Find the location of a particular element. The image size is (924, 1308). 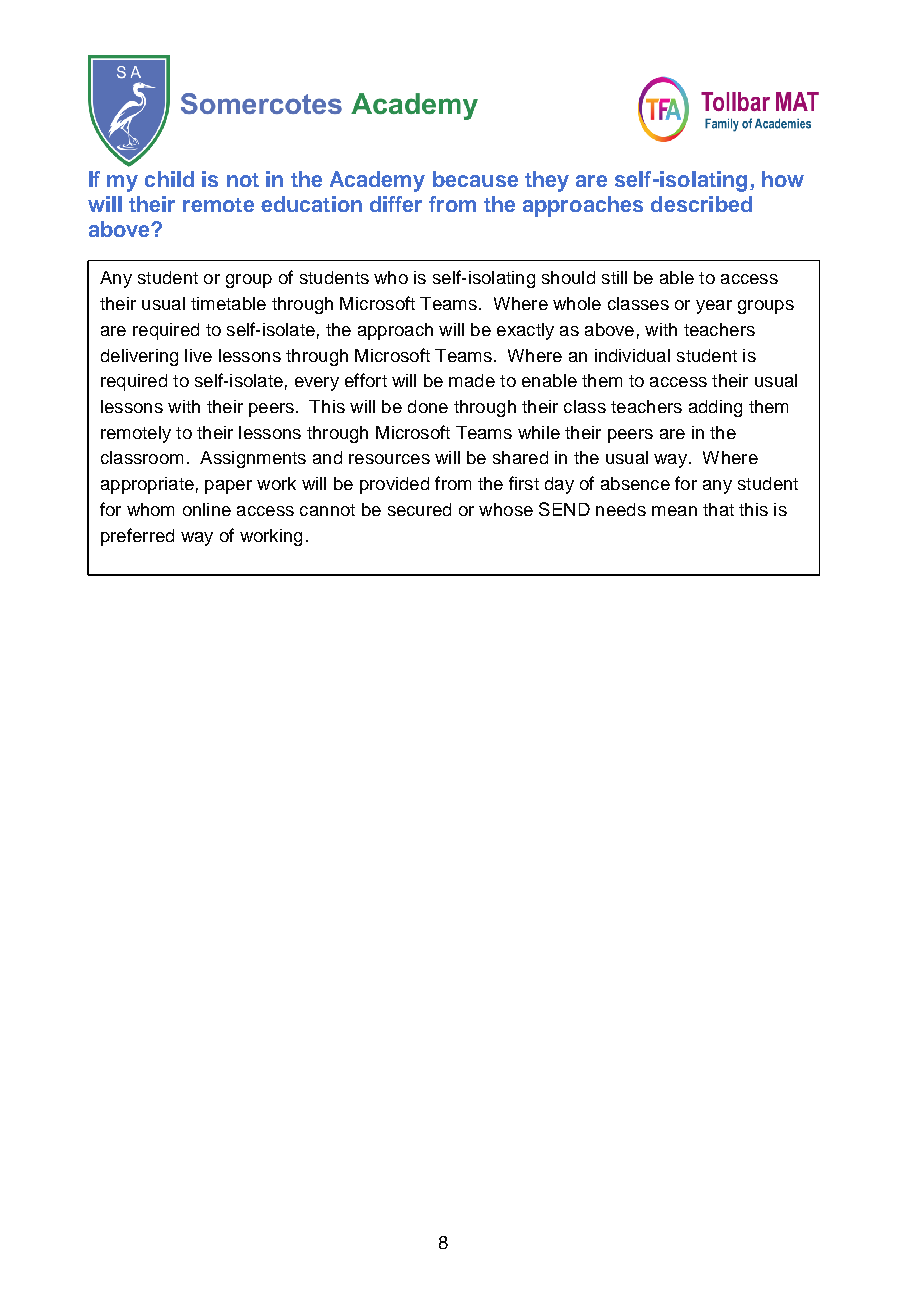

made is located at coordinates (472, 380).
